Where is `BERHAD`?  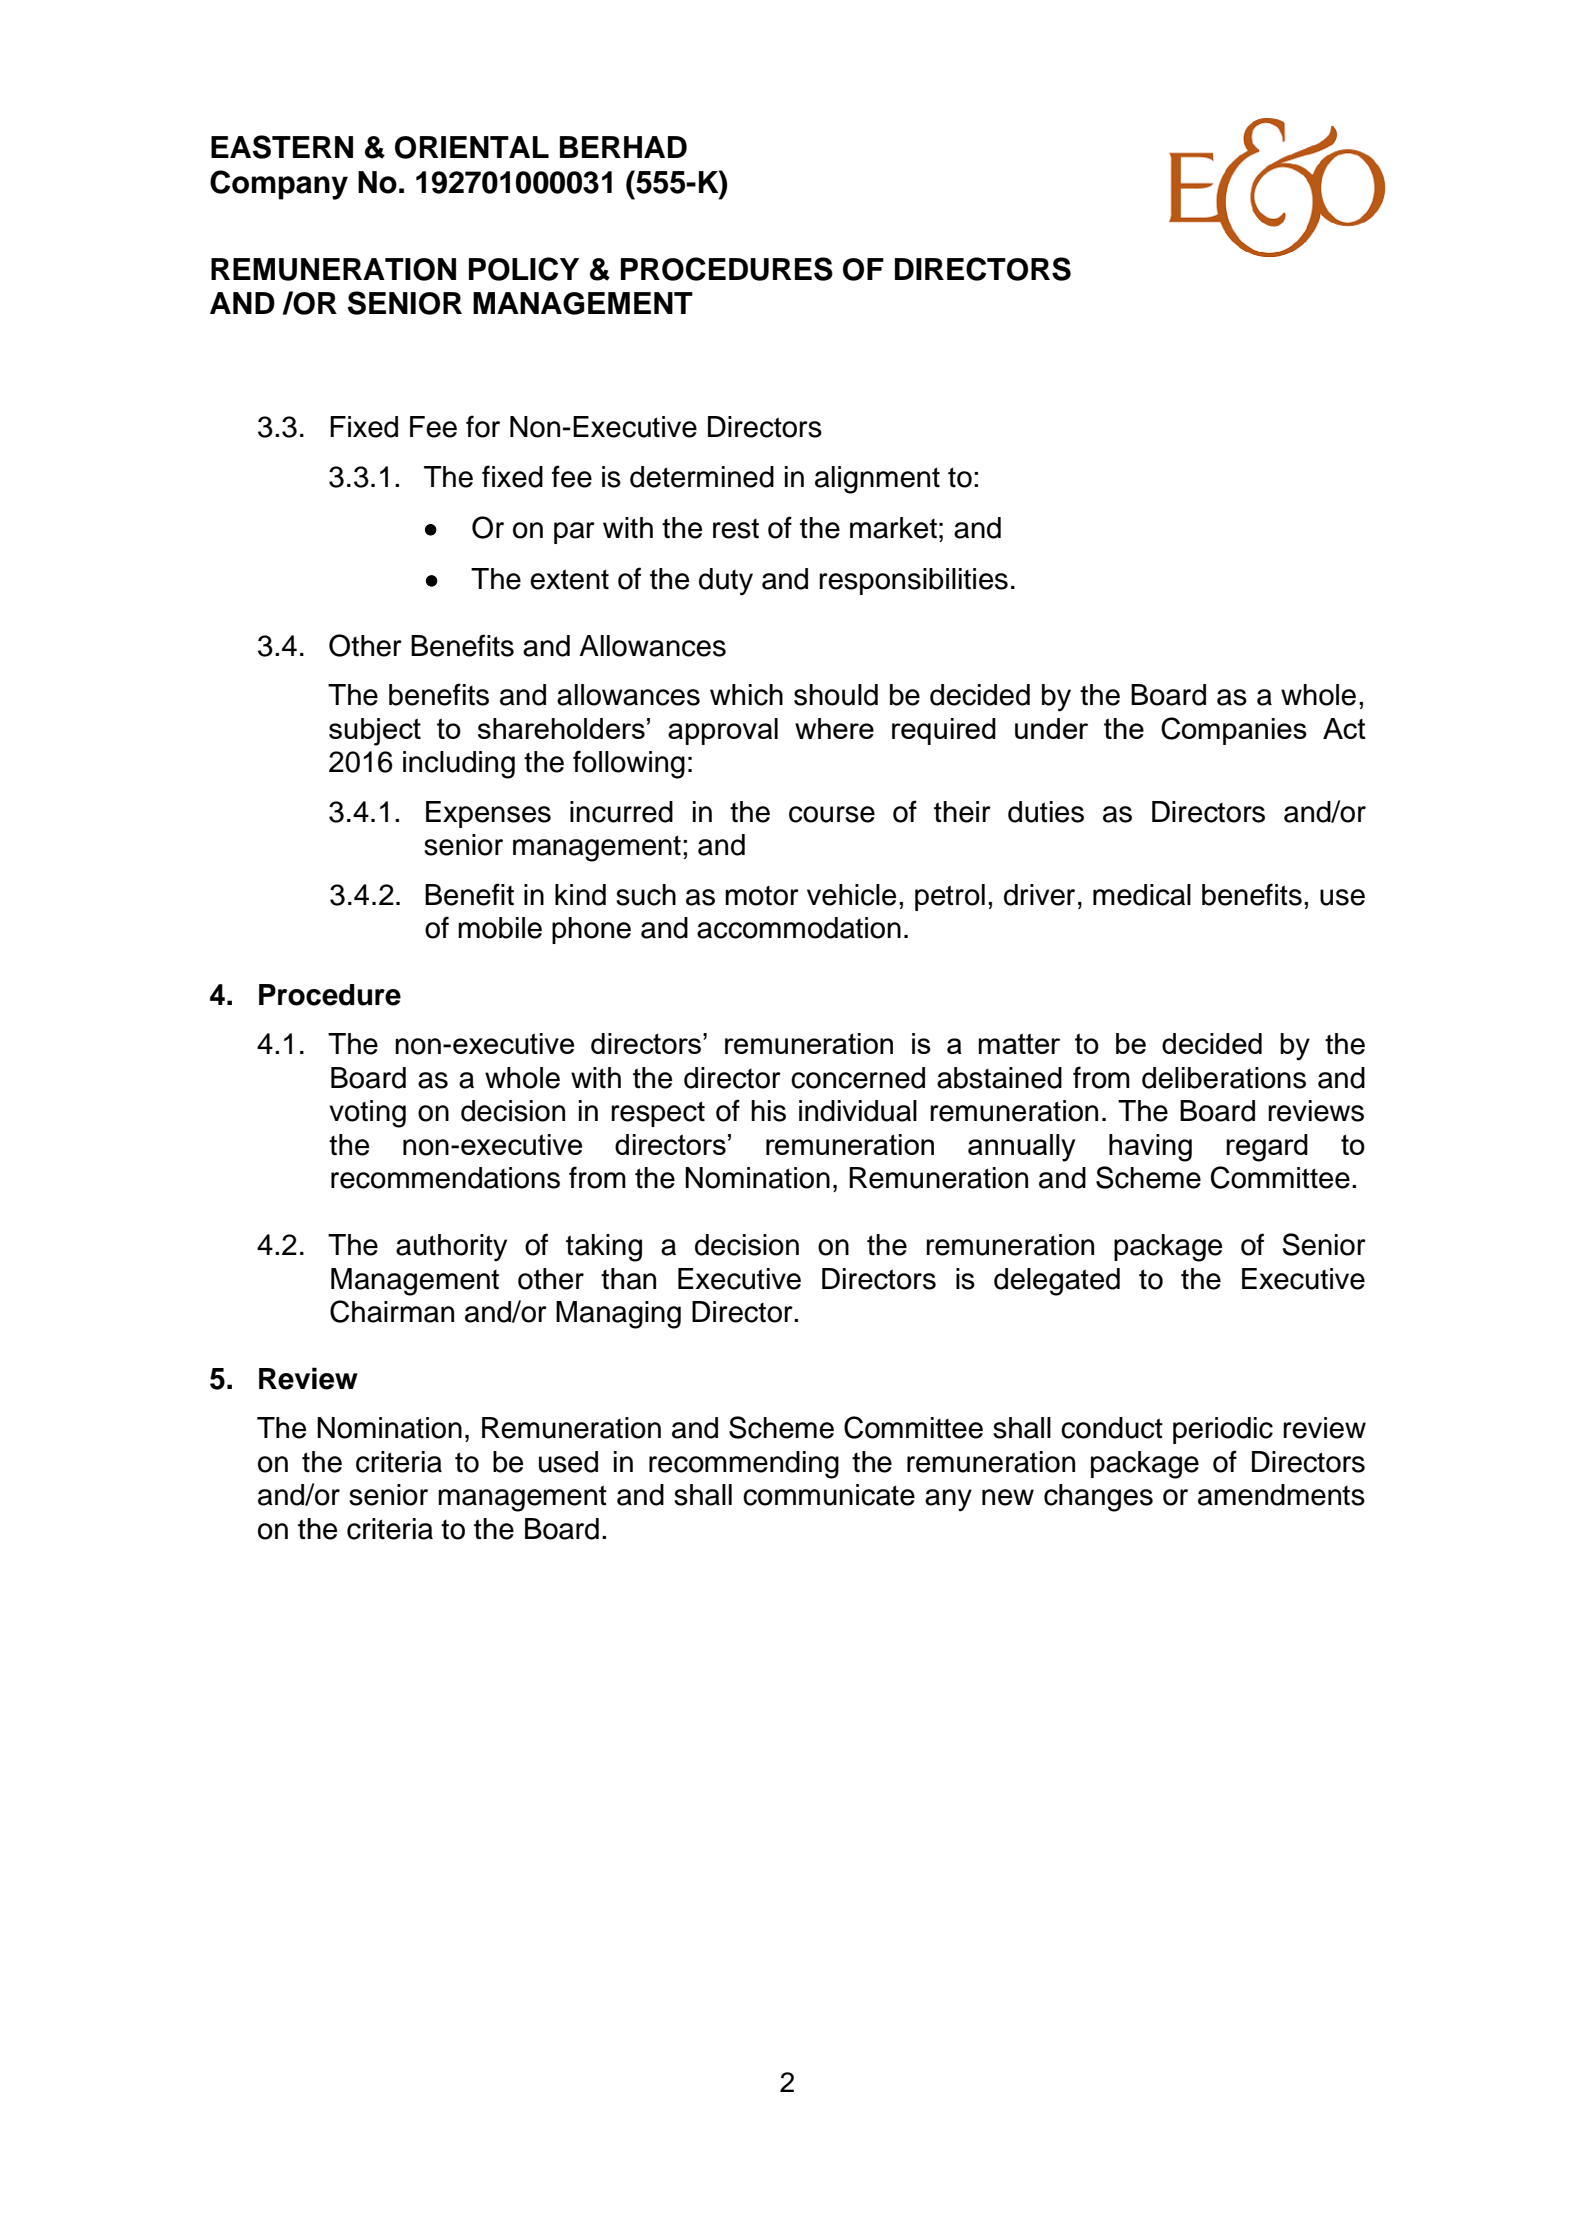 BERHAD is located at coordinates (623, 147).
